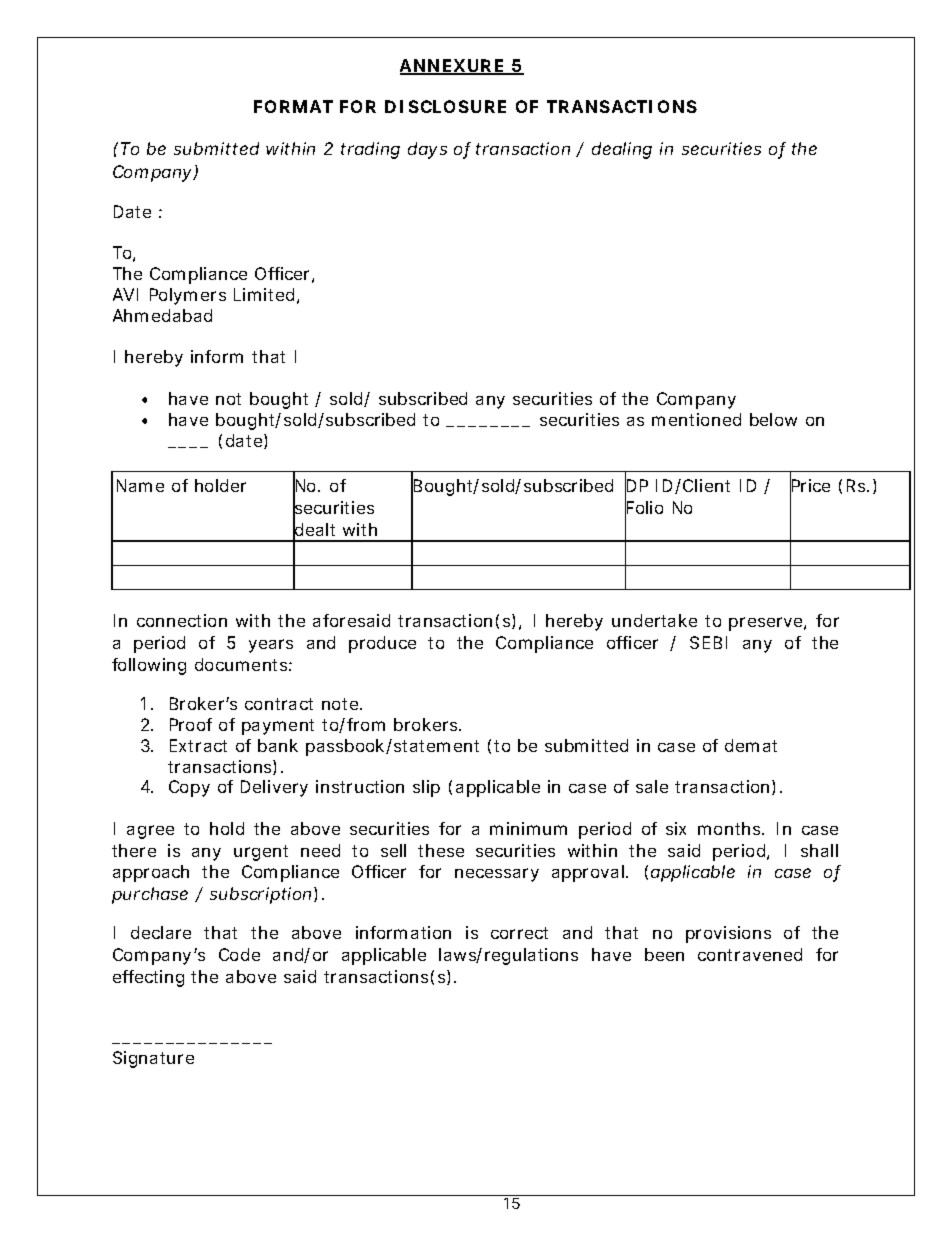 The image size is (952, 1233). What do you see at coordinates (153, 1059) in the screenshot?
I see `Signature` at bounding box center [153, 1059].
